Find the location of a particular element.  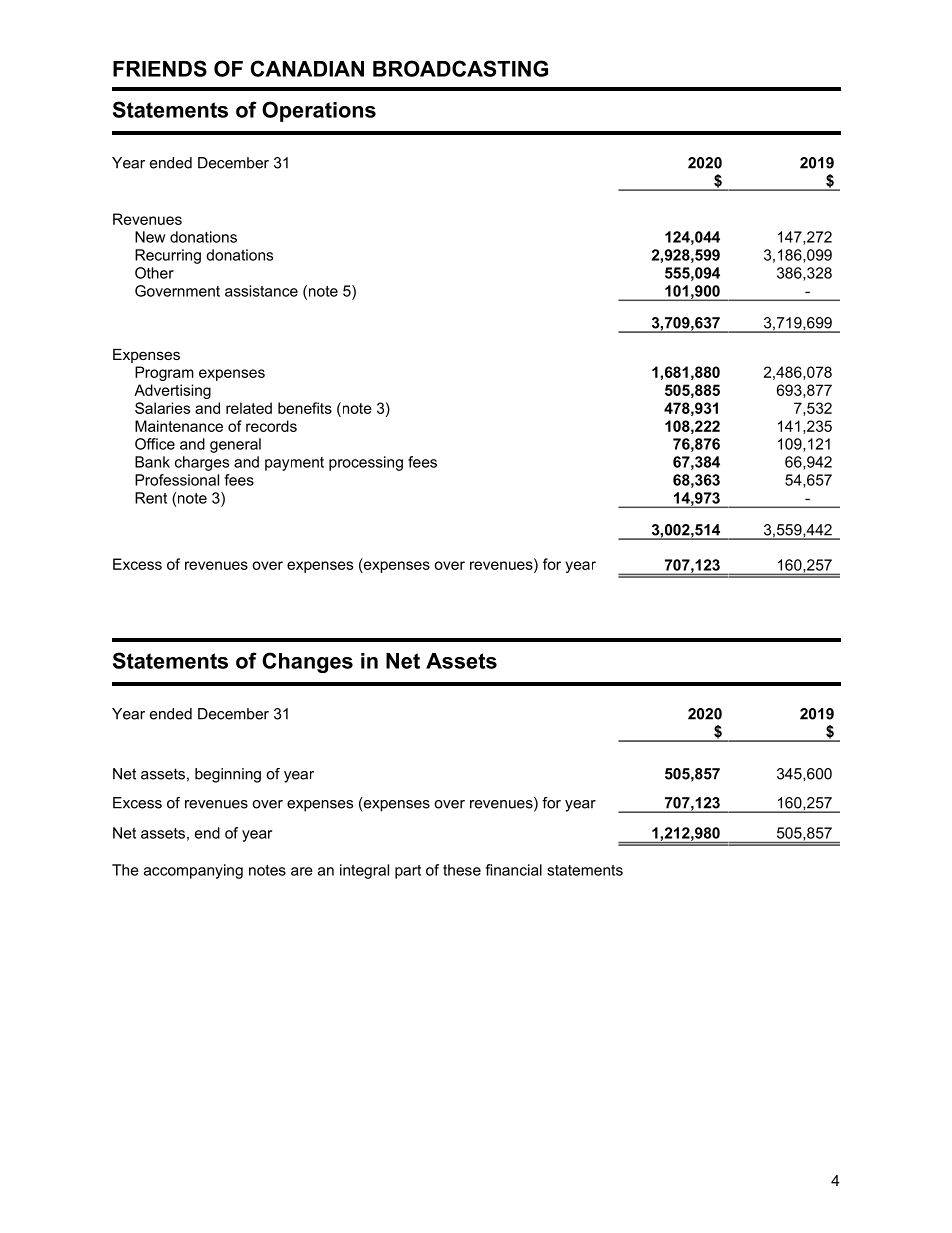

accompanying is located at coordinates (193, 871).
